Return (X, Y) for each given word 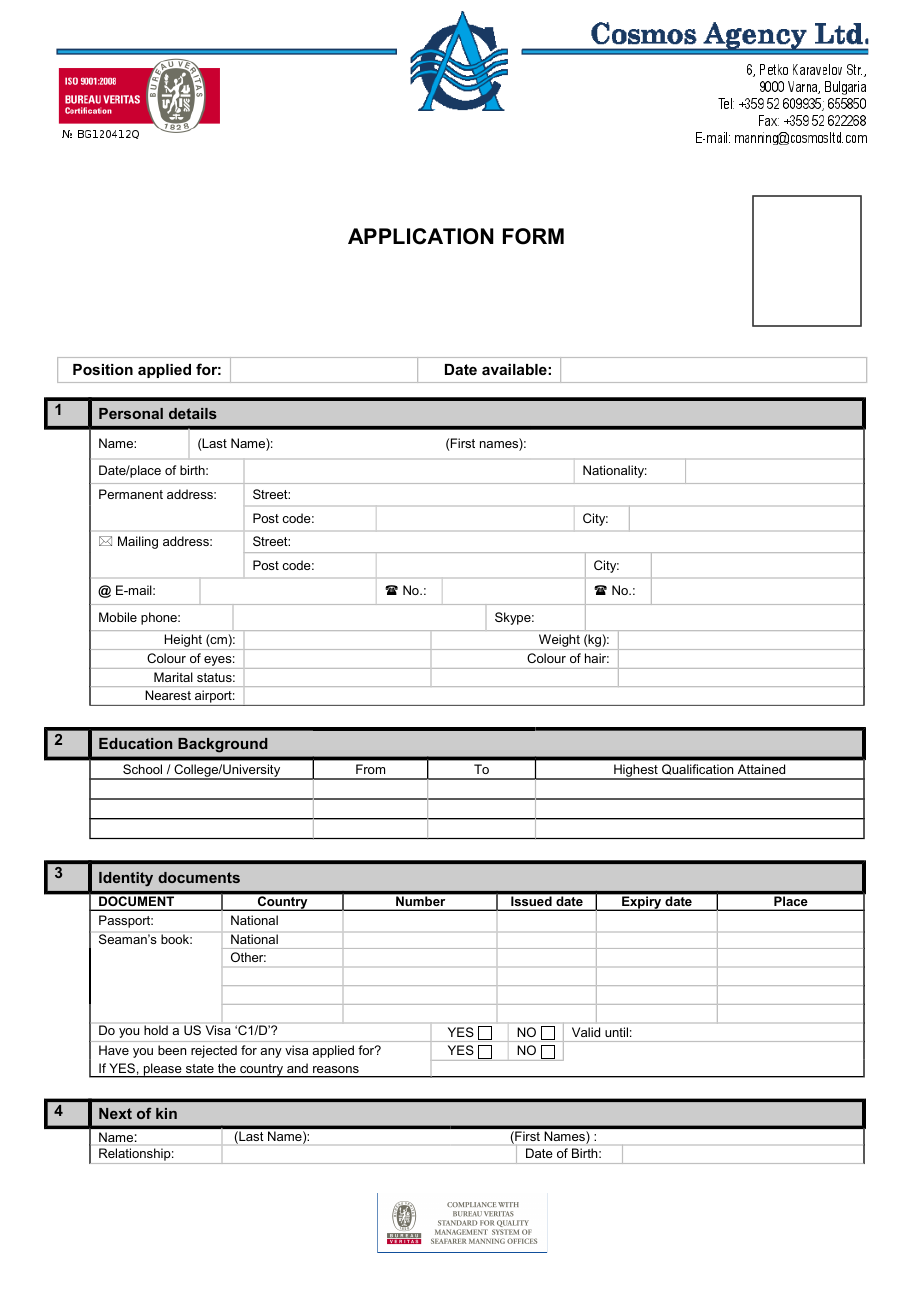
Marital (173, 677)
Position (103, 369)
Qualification (697, 769)
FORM (533, 236)
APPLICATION (421, 236)
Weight (559, 642)
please (163, 1070)
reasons (336, 1069)
